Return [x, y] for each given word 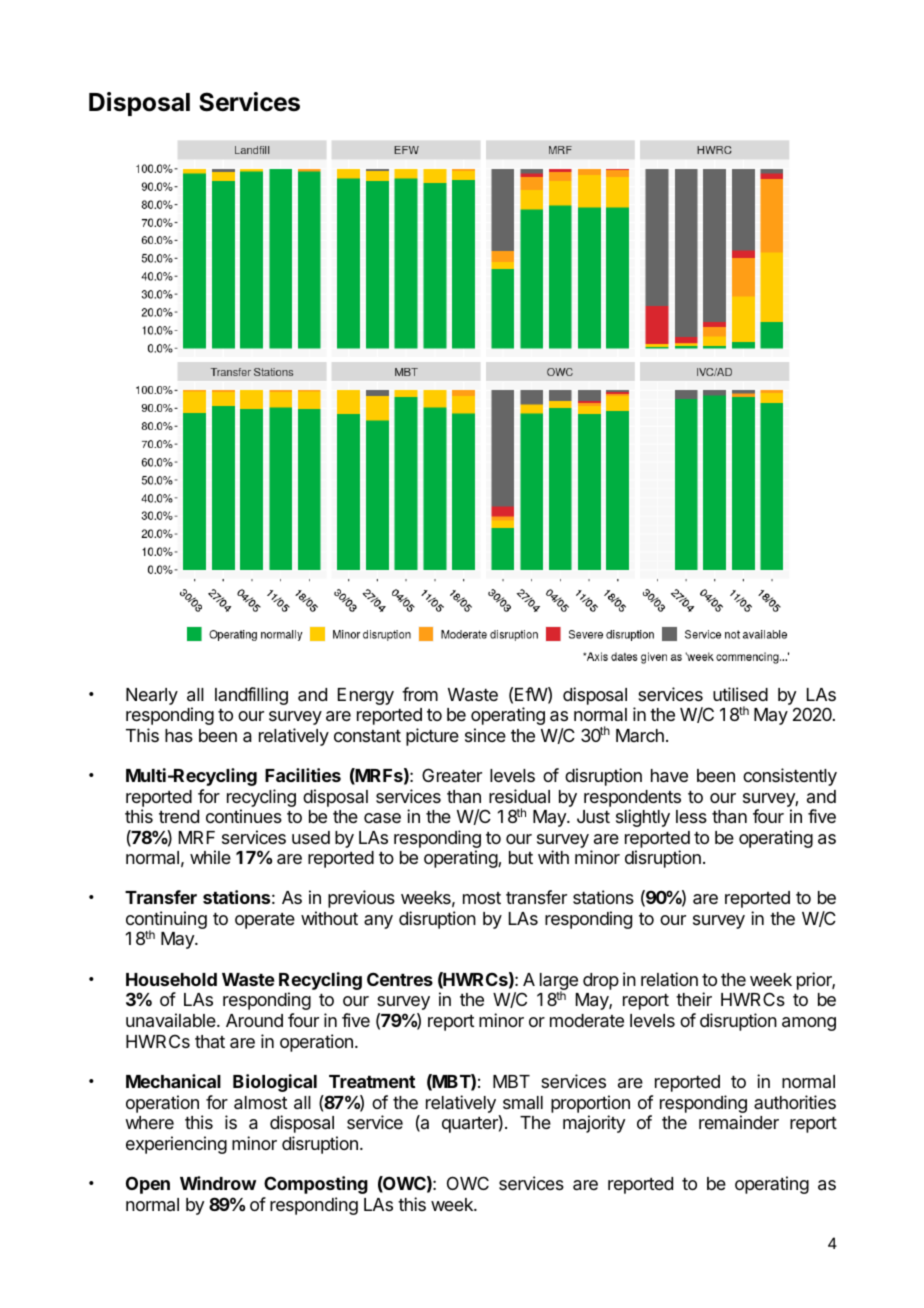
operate [265, 921]
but [521, 857]
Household [171, 979]
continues [244, 816]
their [694, 999]
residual [519, 796]
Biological [275, 1083]
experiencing [176, 1145]
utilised [740, 694]
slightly [643, 818]
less [691, 816]
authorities [795, 1102]
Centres [400, 979]
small [523, 1102]
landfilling [251, 696]
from [420, 694]
